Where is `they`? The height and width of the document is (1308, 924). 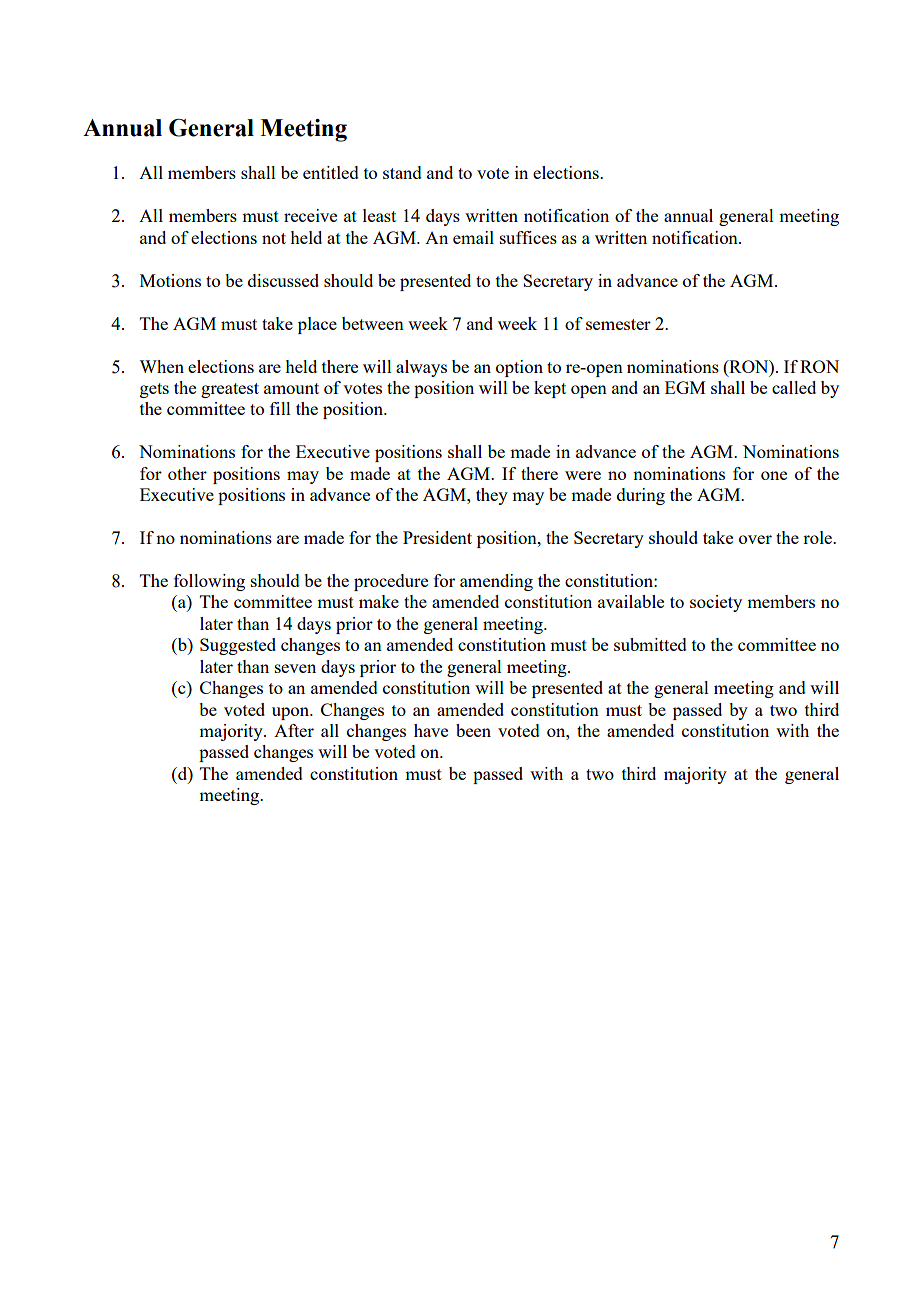 they is located at coordinates (492, 496).
